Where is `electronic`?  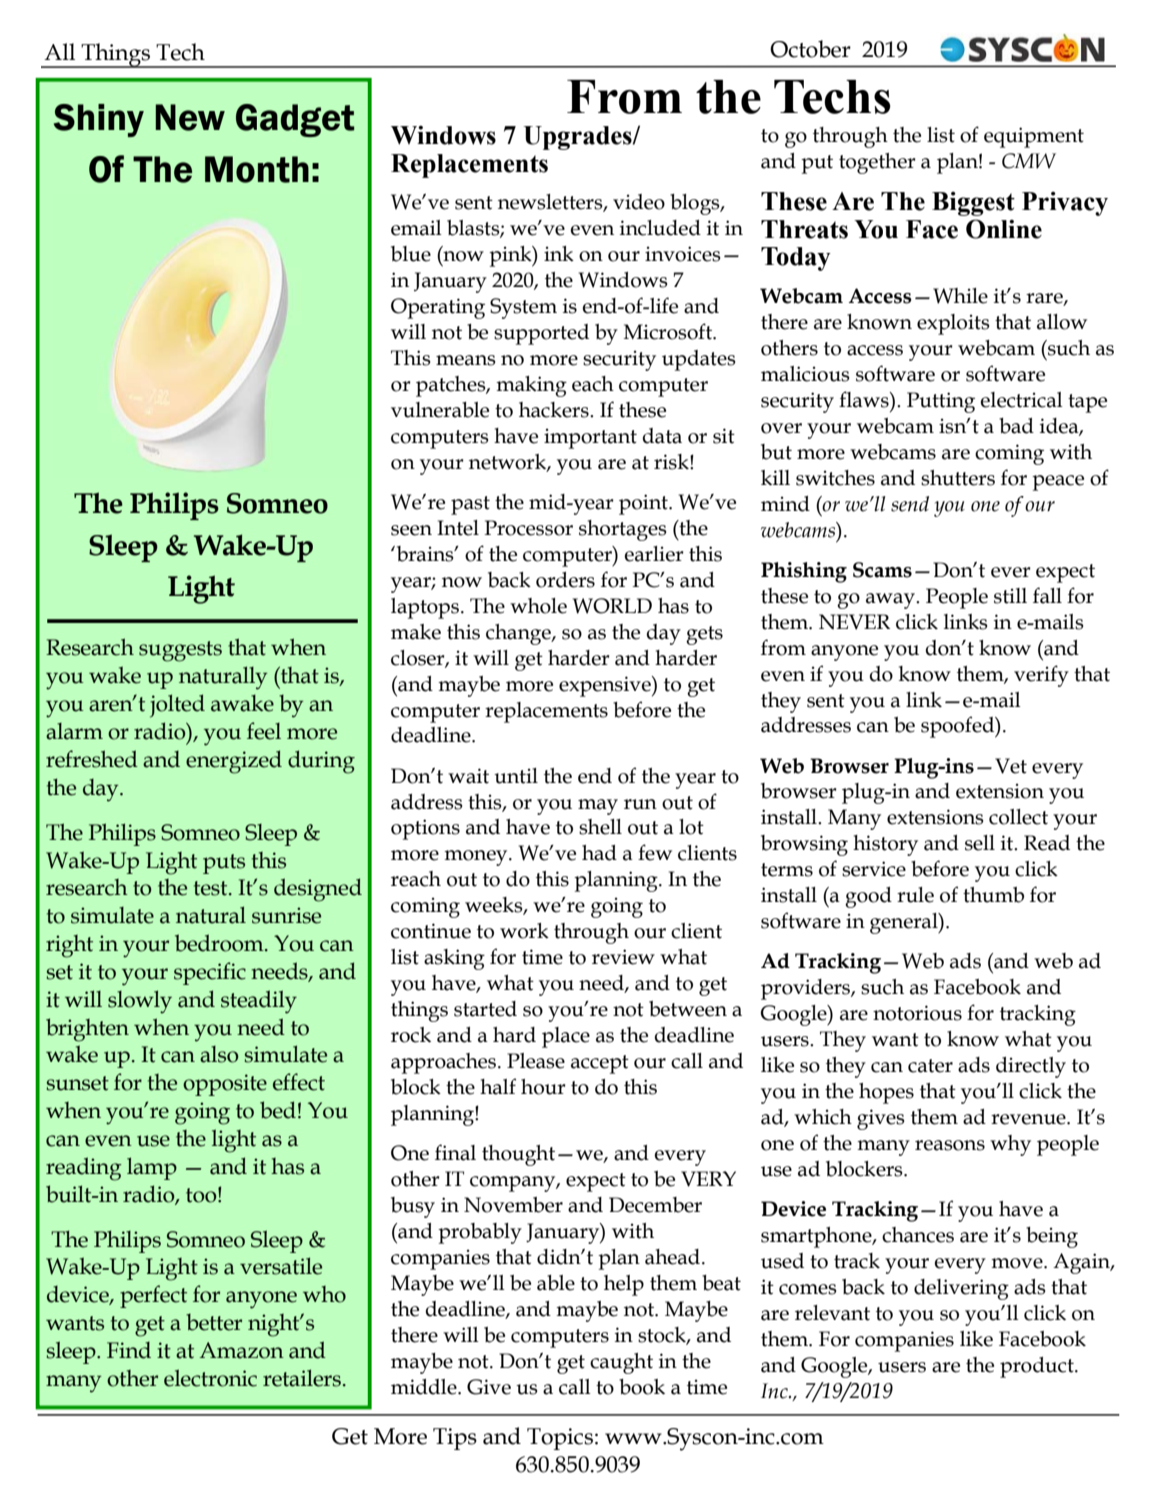
electronic is located at coordinates (210, 1378).
